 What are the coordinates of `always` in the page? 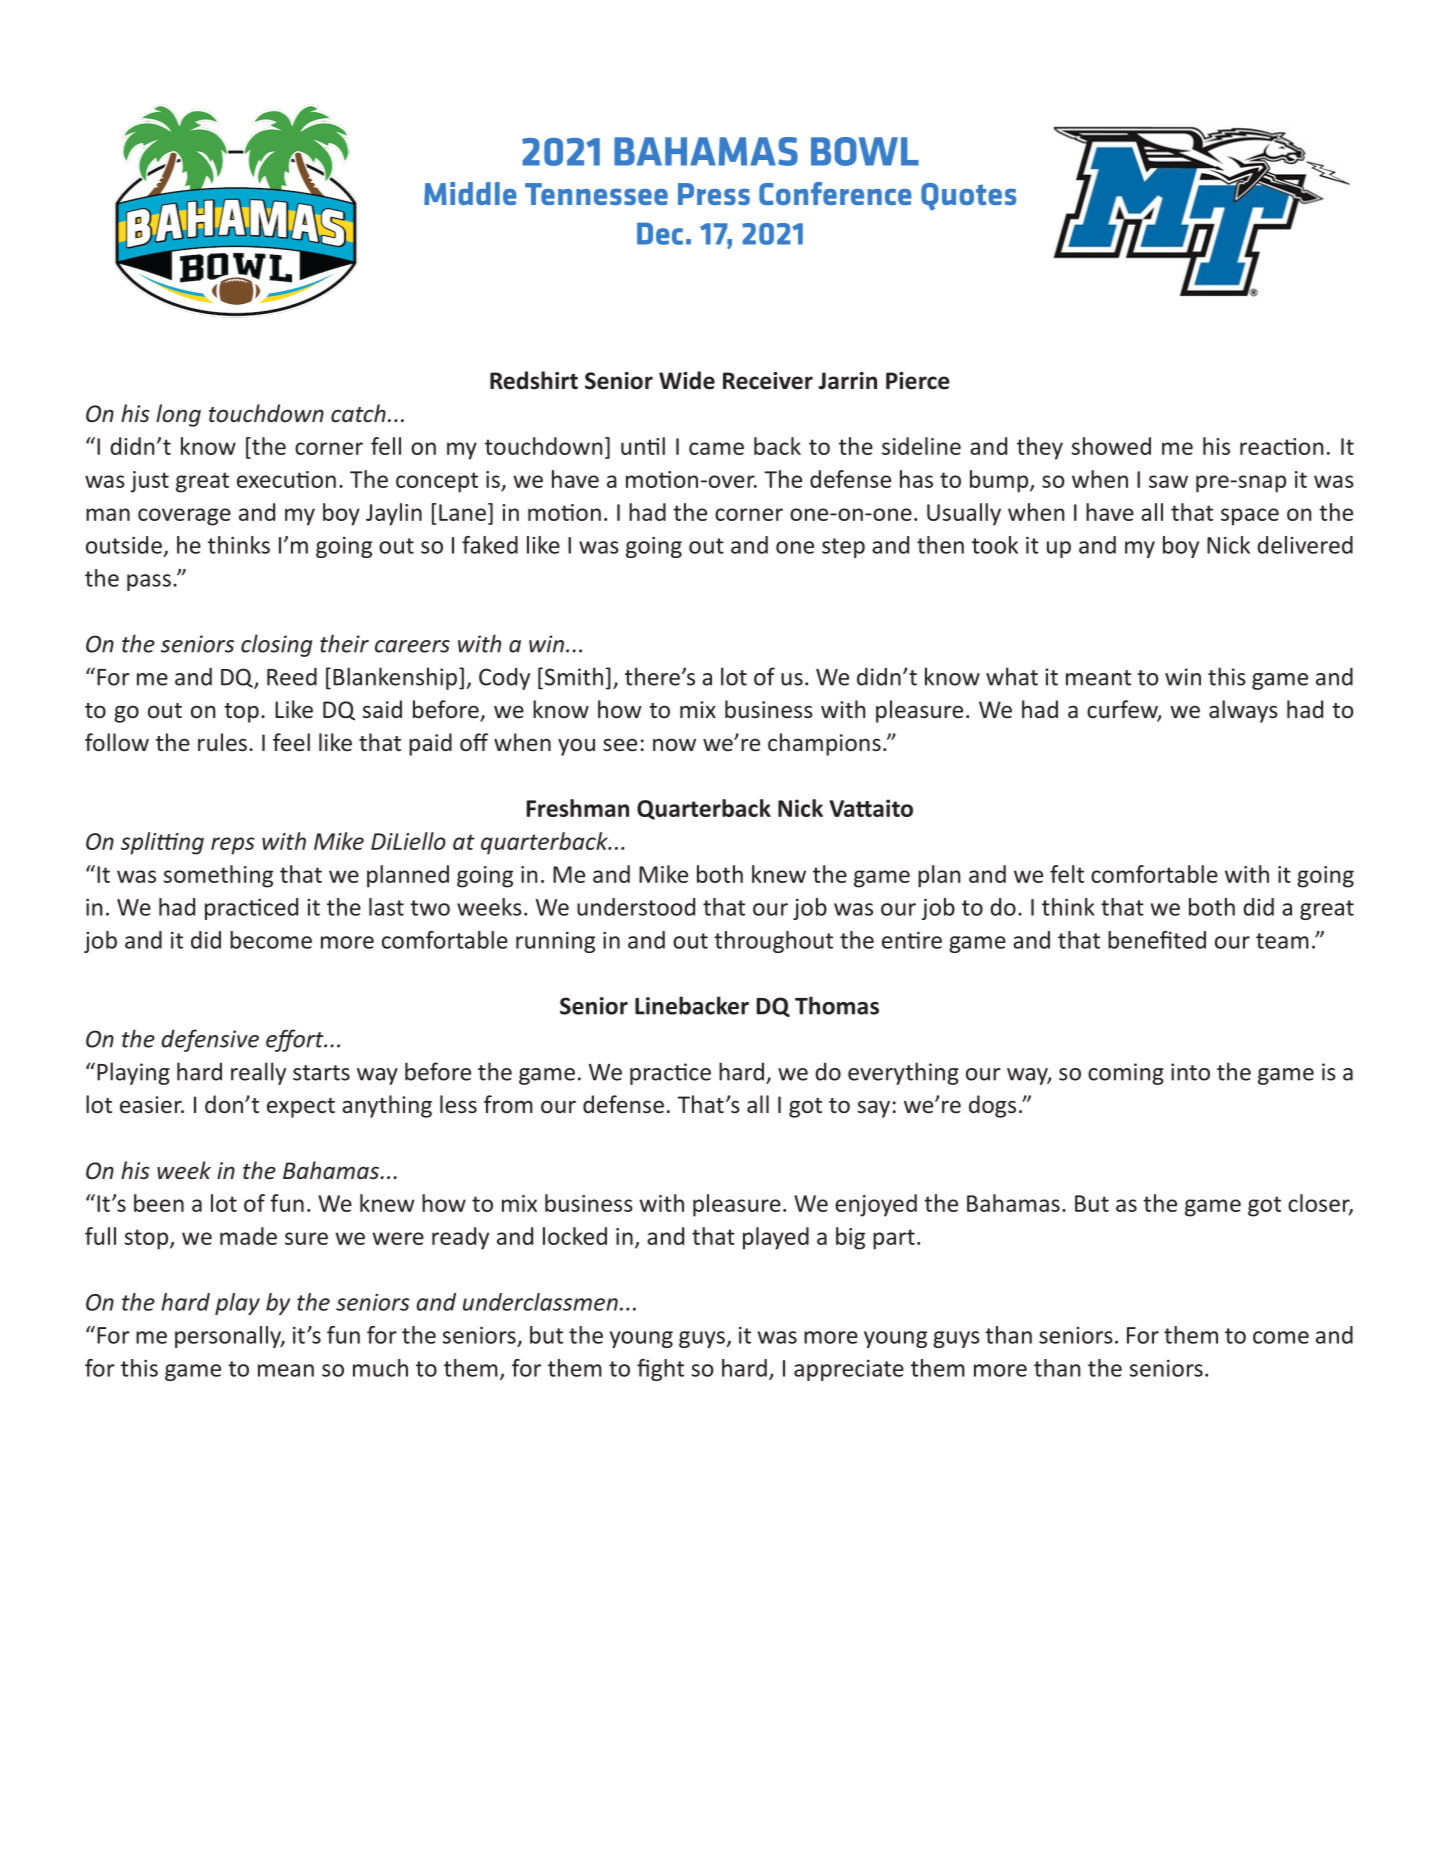 It's located at (1243, 711).
